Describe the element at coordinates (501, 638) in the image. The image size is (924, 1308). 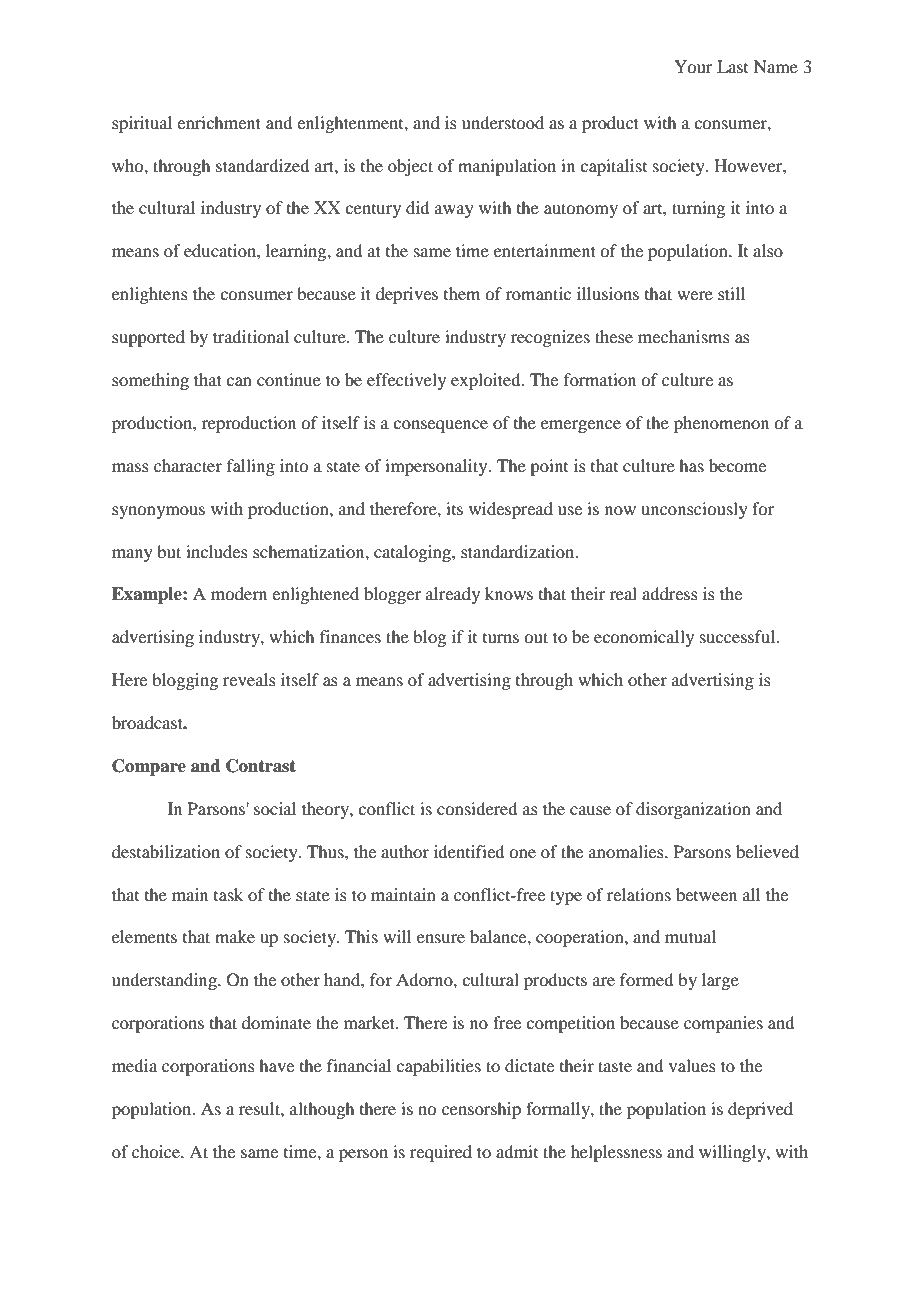
I see `turns` at that location.
